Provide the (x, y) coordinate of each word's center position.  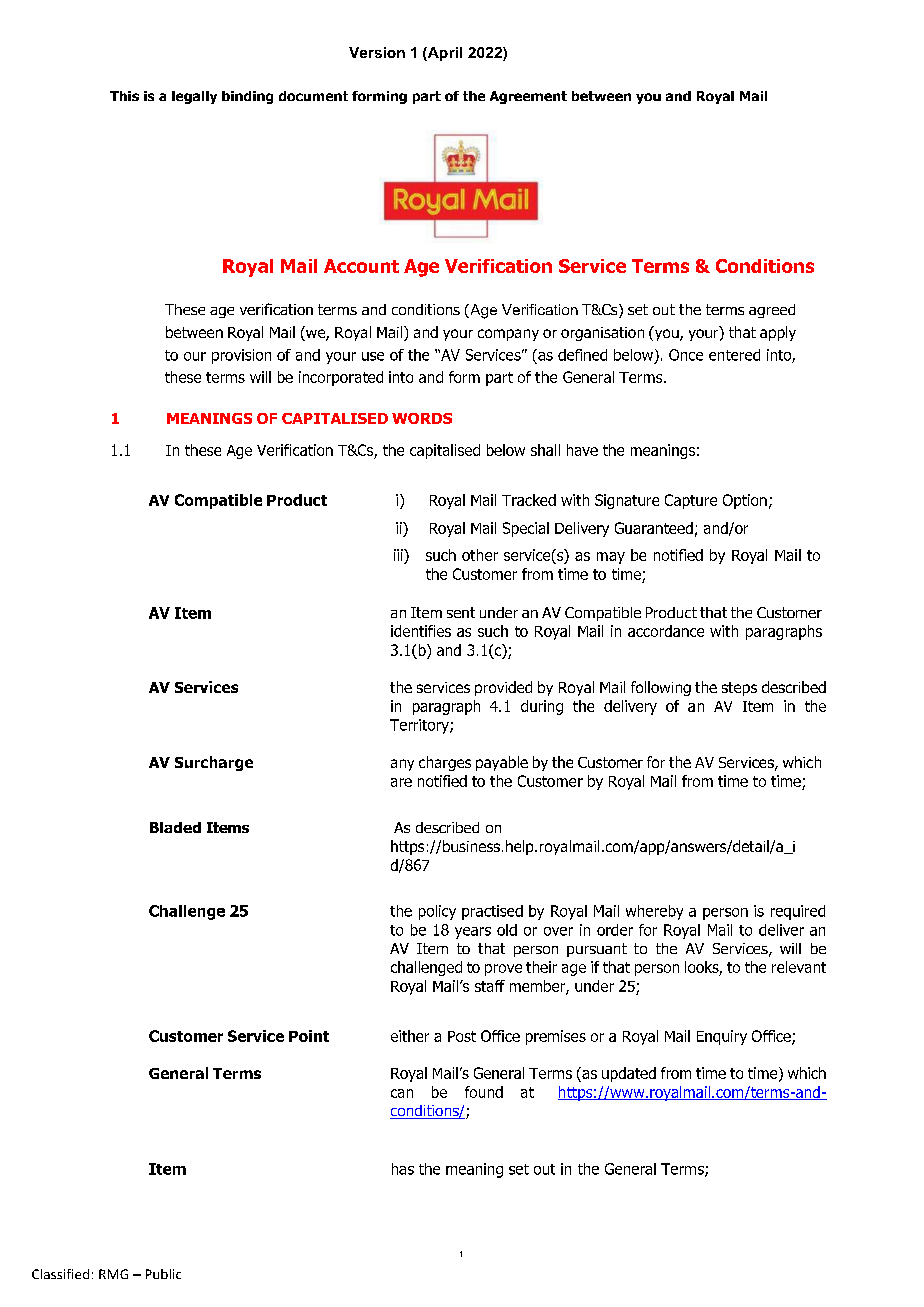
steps (739, 689)
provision (241, 356)
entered (734, 355)
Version (377, 52)
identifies (421, 631)
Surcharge (214, 763)
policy (437, 912)
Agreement (528, 97)
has (403, 1169)
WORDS (422, 418)
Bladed (175, 827)
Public (163, 1274)
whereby (654, 912)
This (124, 96)
